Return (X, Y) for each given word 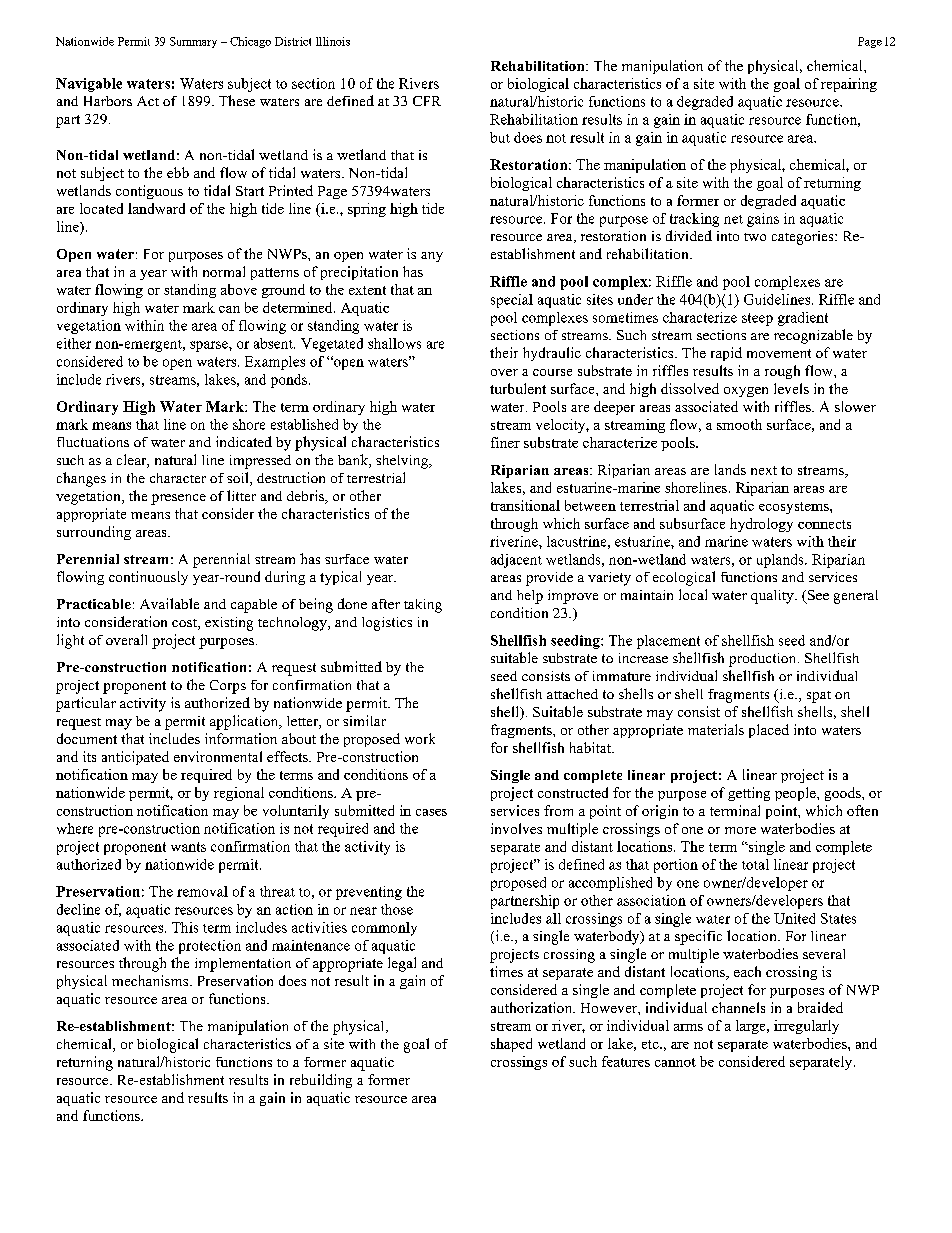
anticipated (135, 758)
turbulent (518, 388)
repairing (849, 85)
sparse (210, 346)
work (420, 738)
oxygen (746, 392)
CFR (427, 101)
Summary (193, 42)
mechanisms (151, 980)
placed (769, 731)
